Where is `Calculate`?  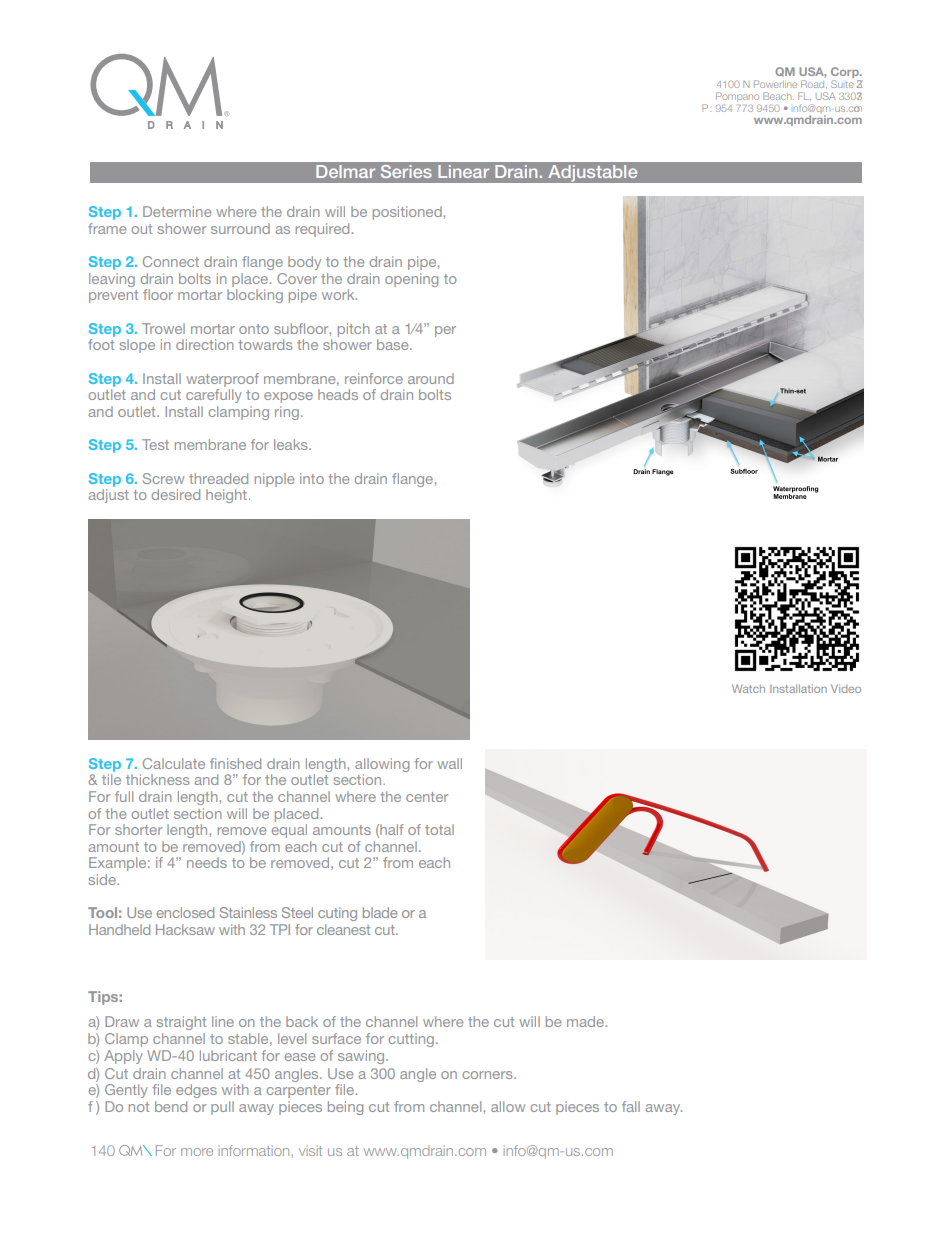 Calculate is located at coordinates (174, 763).
